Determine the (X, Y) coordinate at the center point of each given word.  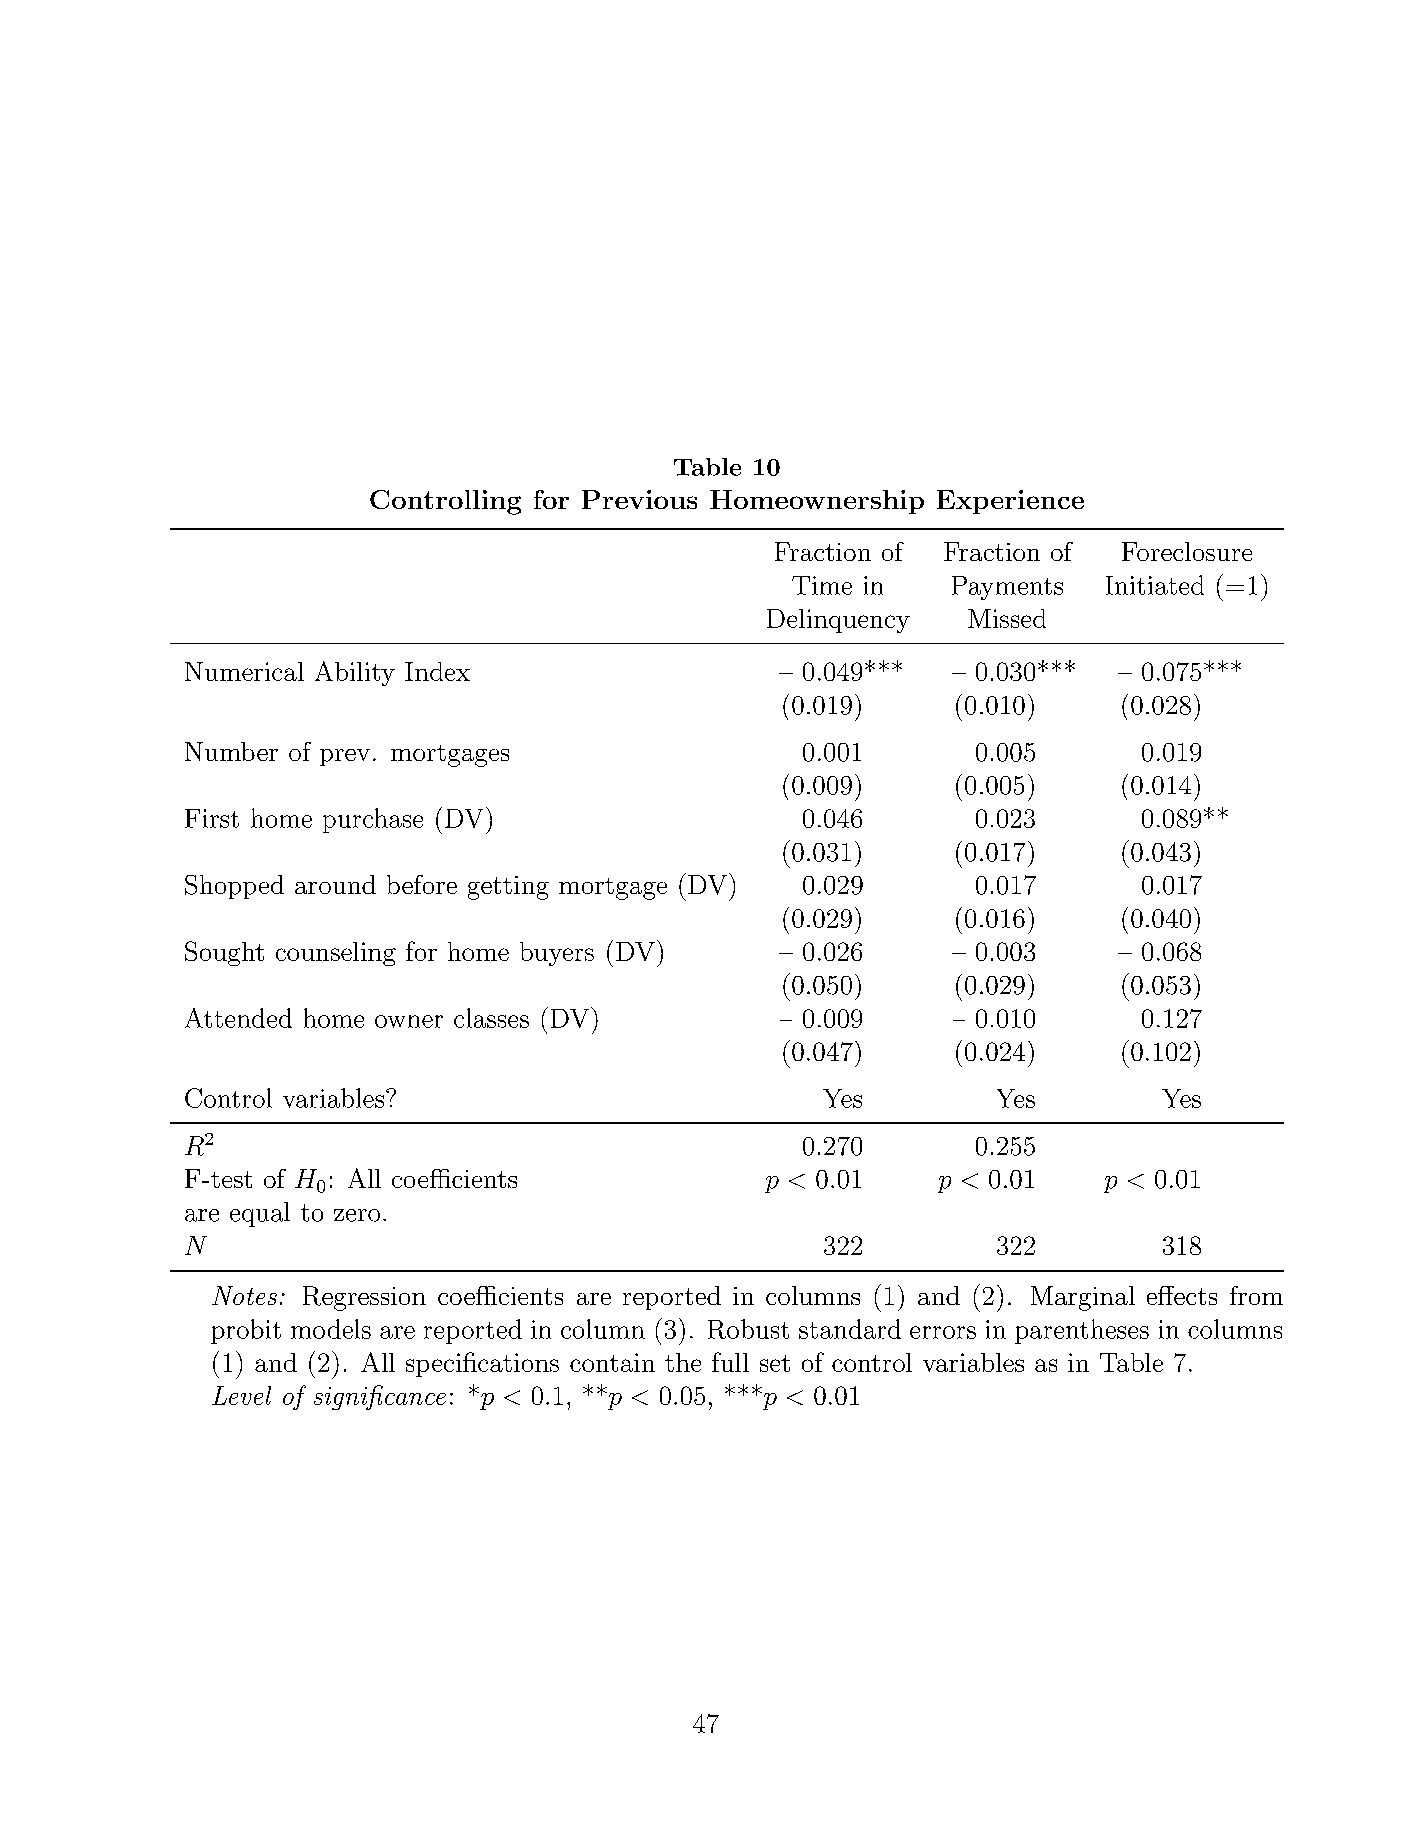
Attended (238, 1018)
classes (491, 1018)
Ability (355, 673)
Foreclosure (1187, 551)
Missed (1007, 618)
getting (508, 888)
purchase (373, 820)
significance (380, 1397)
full (730, 1362)
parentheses (1082, 1331)
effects (1182, 1295)
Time (822, 585)
